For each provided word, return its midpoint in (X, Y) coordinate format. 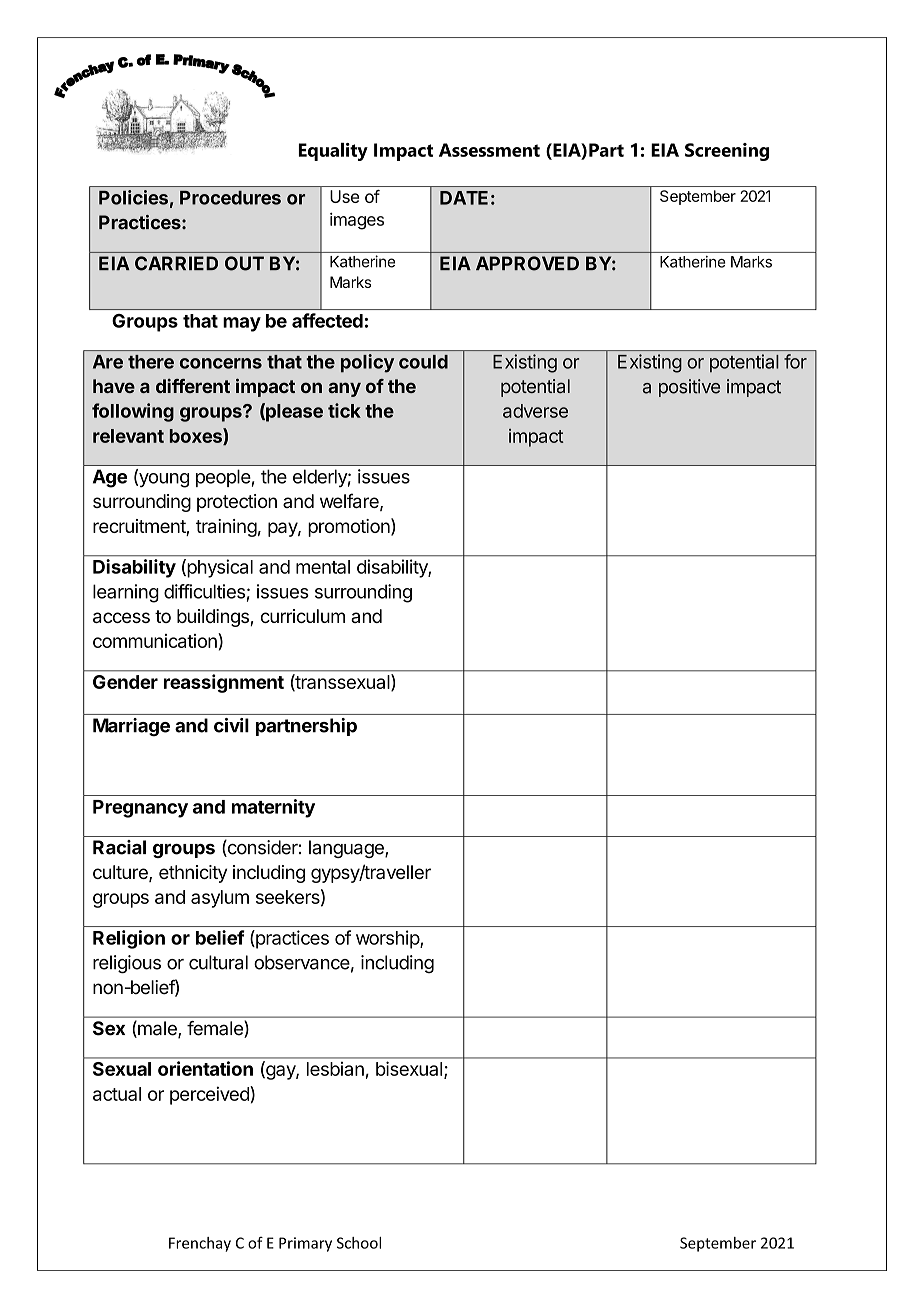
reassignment (224, 683)
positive (689, 388)
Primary (305, 1244)
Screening (727, 152)
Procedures (230, 198)
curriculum (303, 616)
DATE (464, 198)
